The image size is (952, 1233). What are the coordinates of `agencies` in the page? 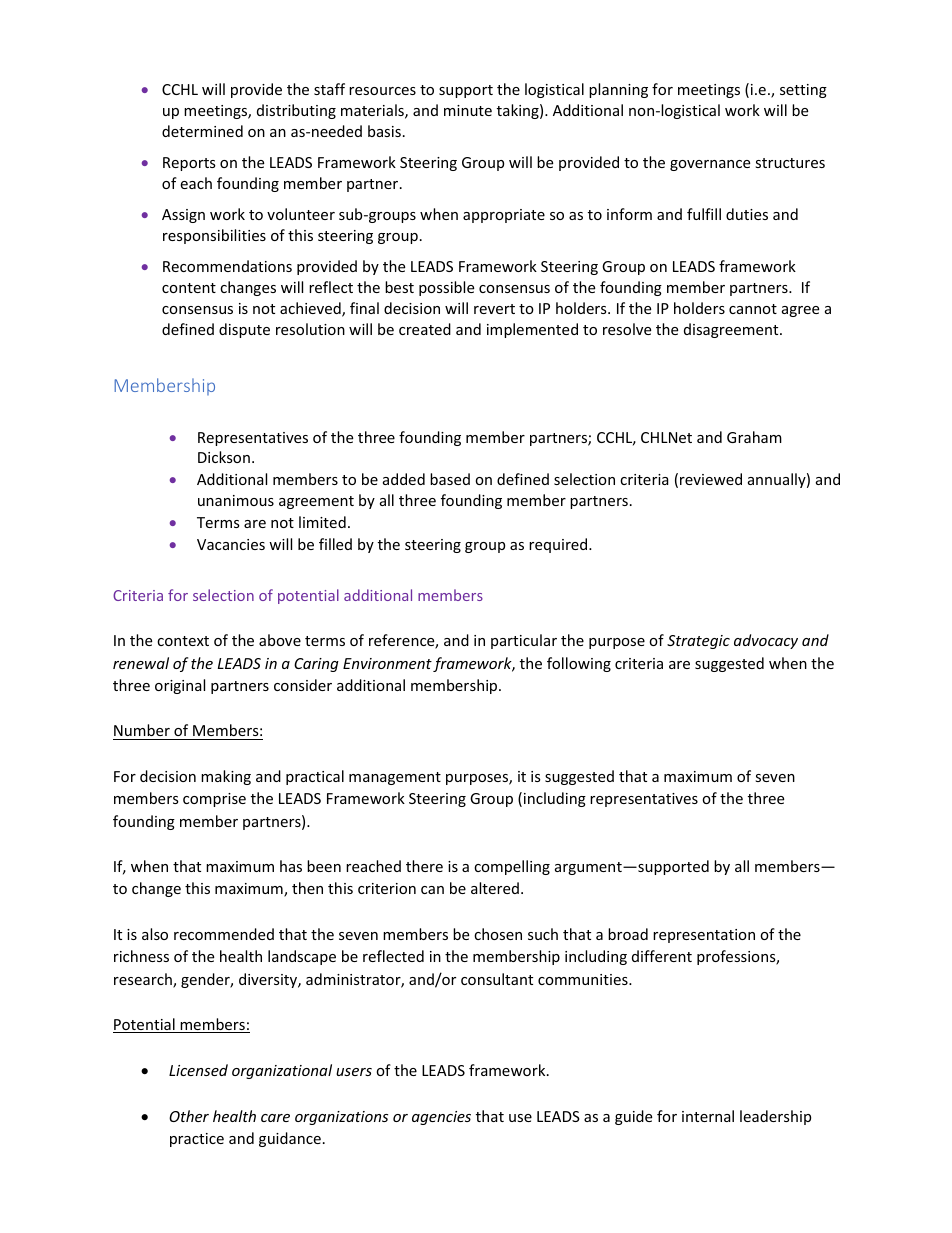 It's located at (441, 1118).
